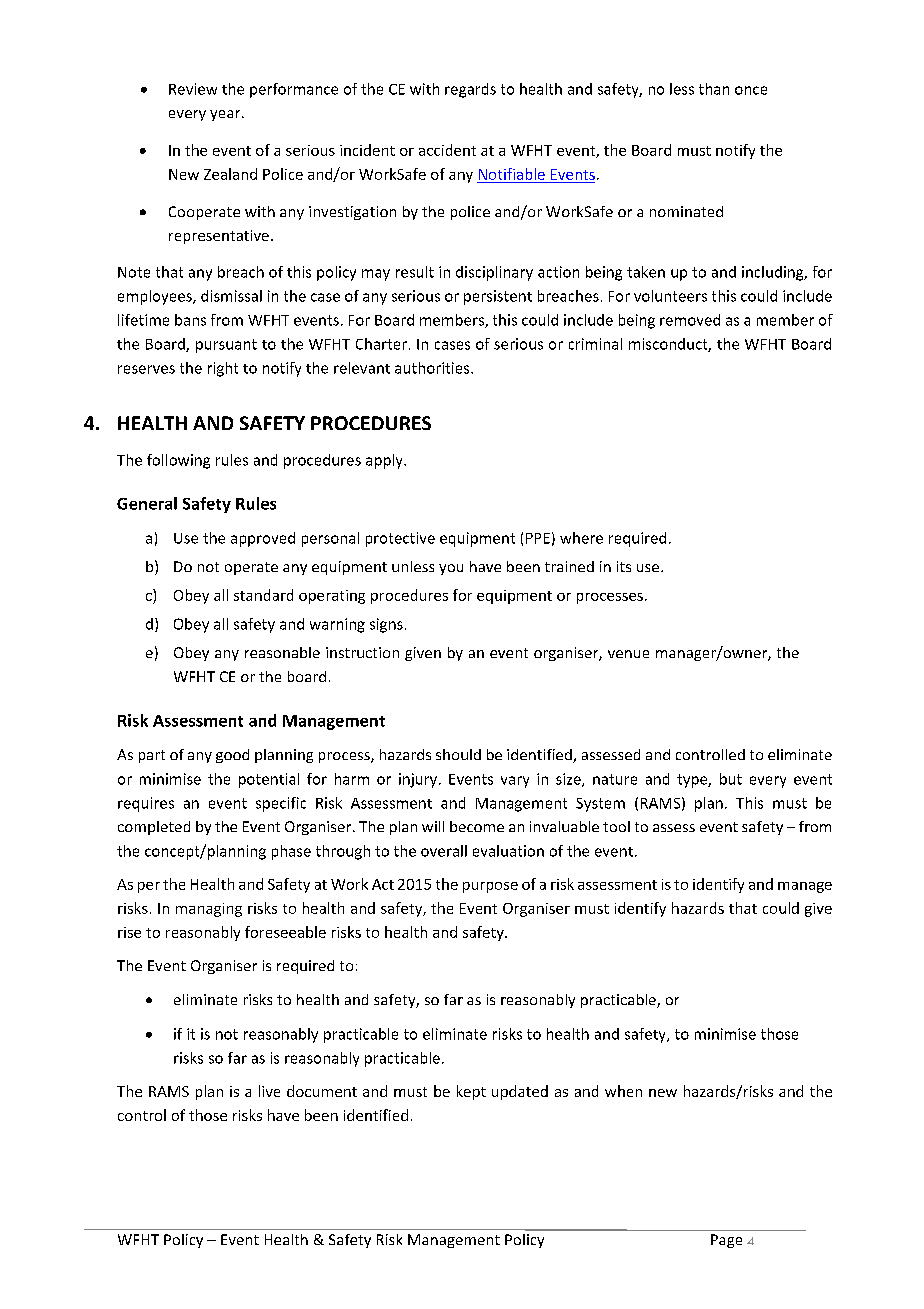 The image size is (924, 1309). What do you see at coordinates (269, 1091) in the page?
I see `live` at bounding box center [269, 1091].
